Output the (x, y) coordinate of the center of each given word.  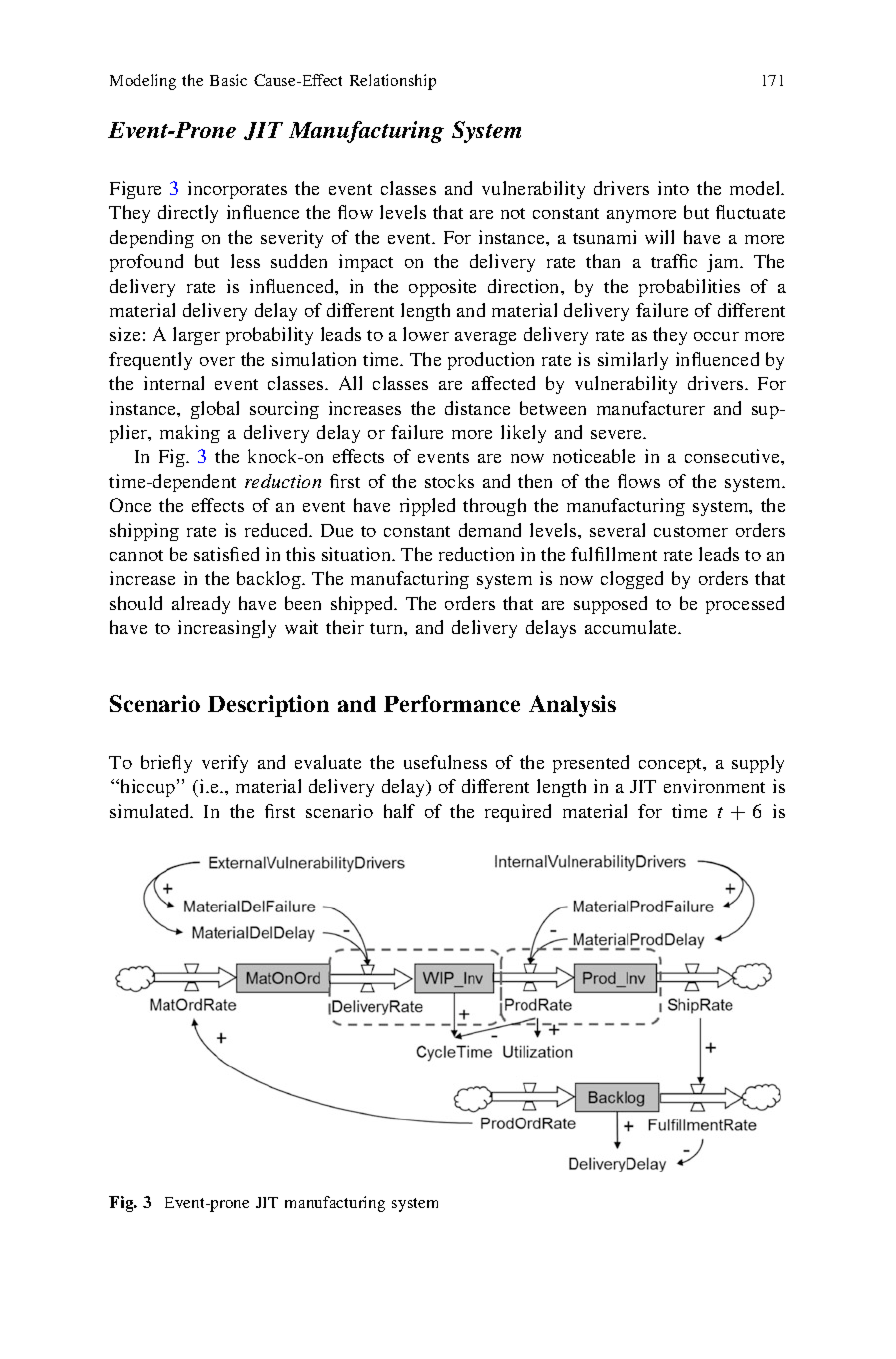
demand (490, 530)
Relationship (393, 82)
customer (691, 531)
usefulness (445, 762)
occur (716, 336)
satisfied (226, 554)
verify (225, 764)
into (673, 188)
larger (196, 336)
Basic (228, 80)
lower (426, 334)
